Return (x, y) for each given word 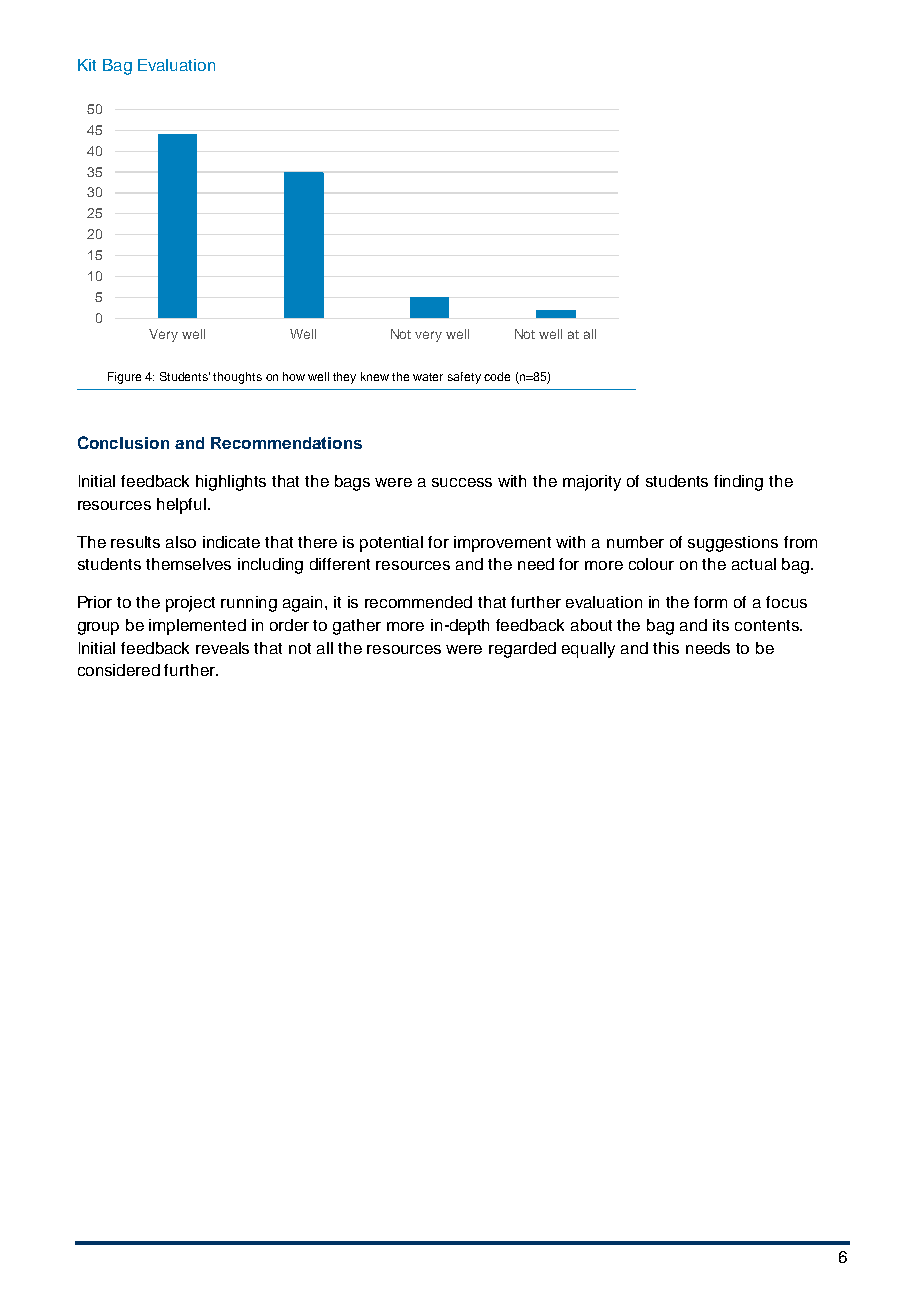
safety (464, 378)
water (428, 377)
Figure (124, 378)
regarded (522, 650)
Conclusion (123, 442)
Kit (87, 65)
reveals (222, 648)
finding (738, 483)
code (497, 376)
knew (375, 376)
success (462, 482)
